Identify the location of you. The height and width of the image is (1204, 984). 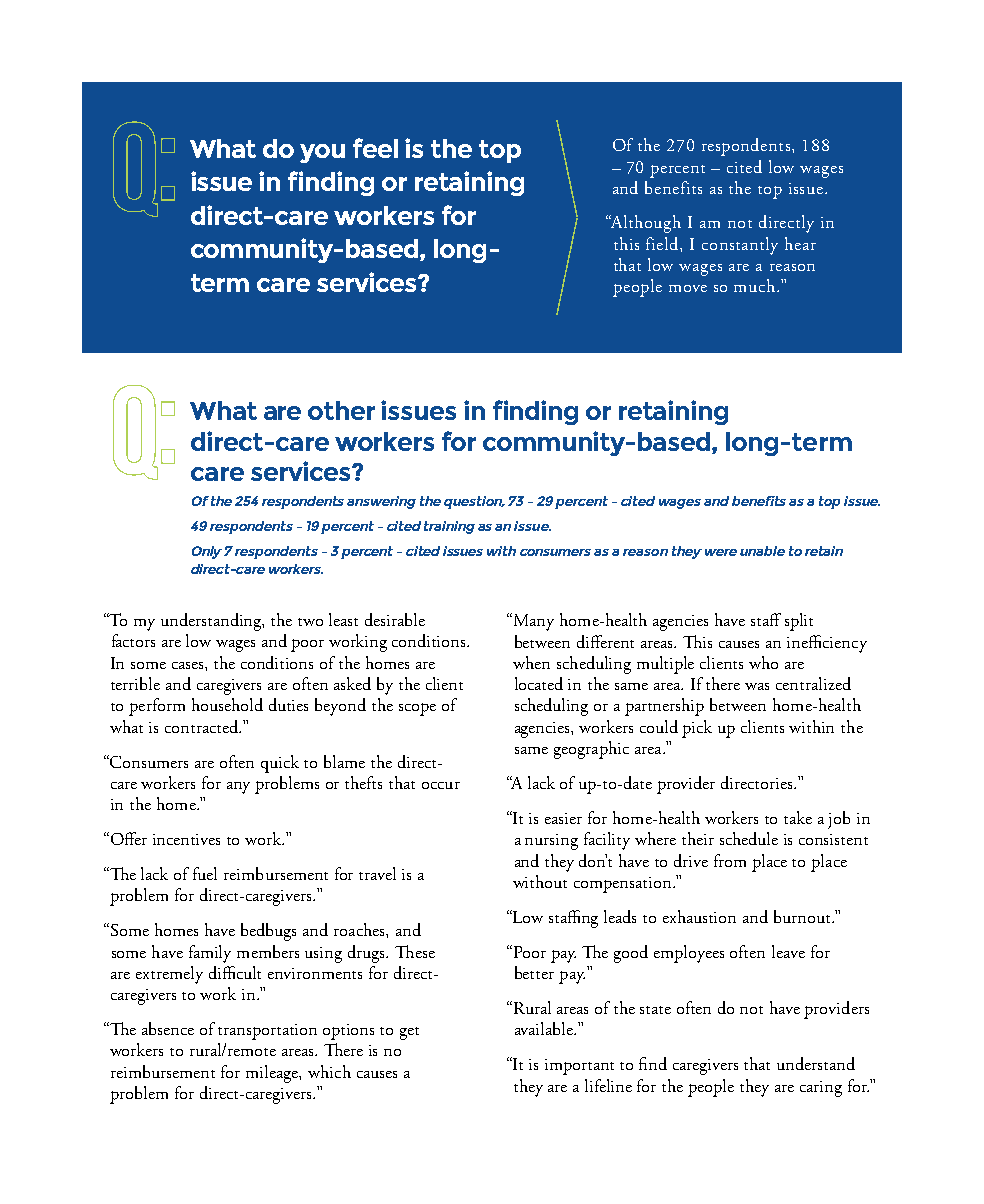
(322, 153).
